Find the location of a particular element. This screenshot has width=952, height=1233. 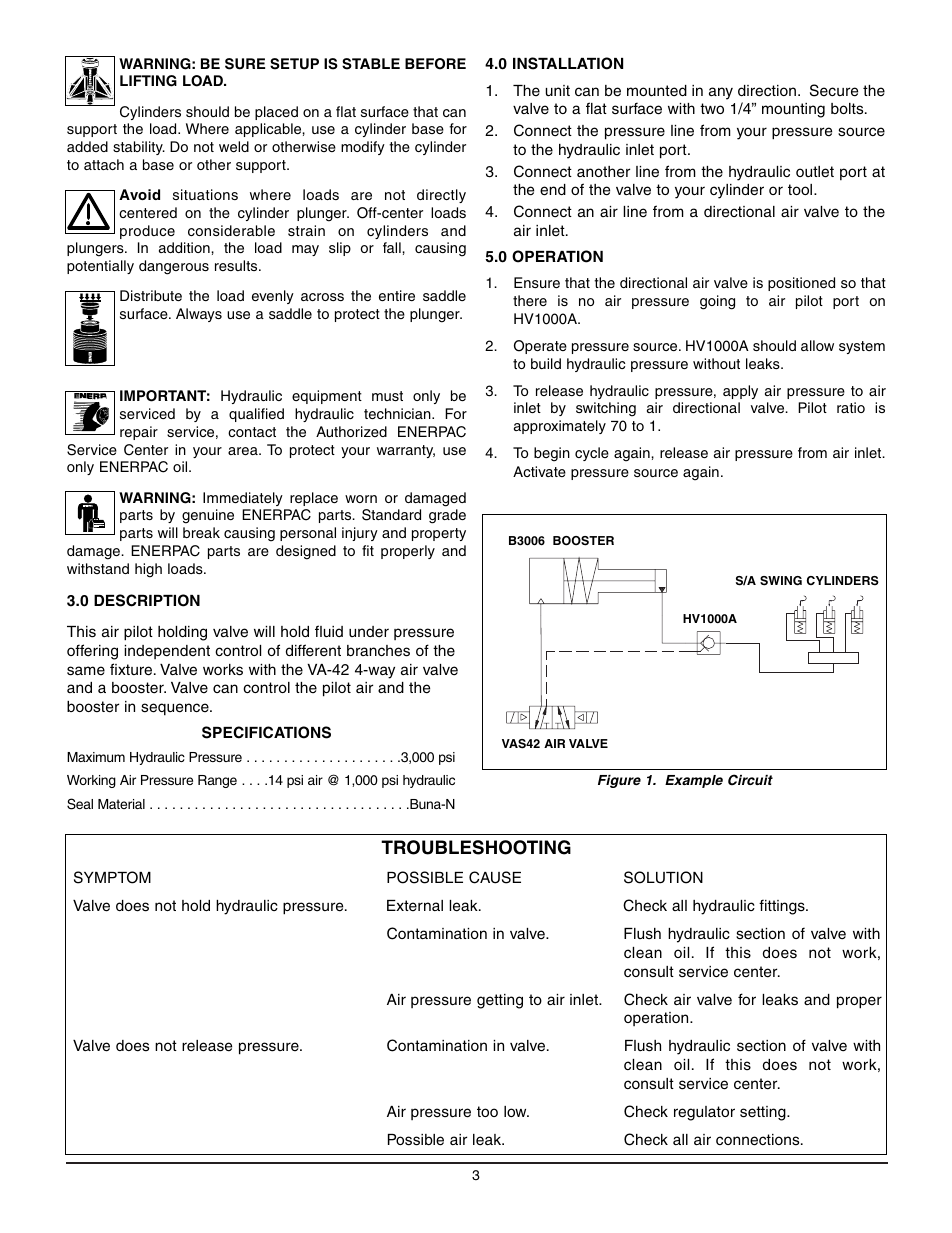

SYMPTOM is located at coordinates (112, 877).
